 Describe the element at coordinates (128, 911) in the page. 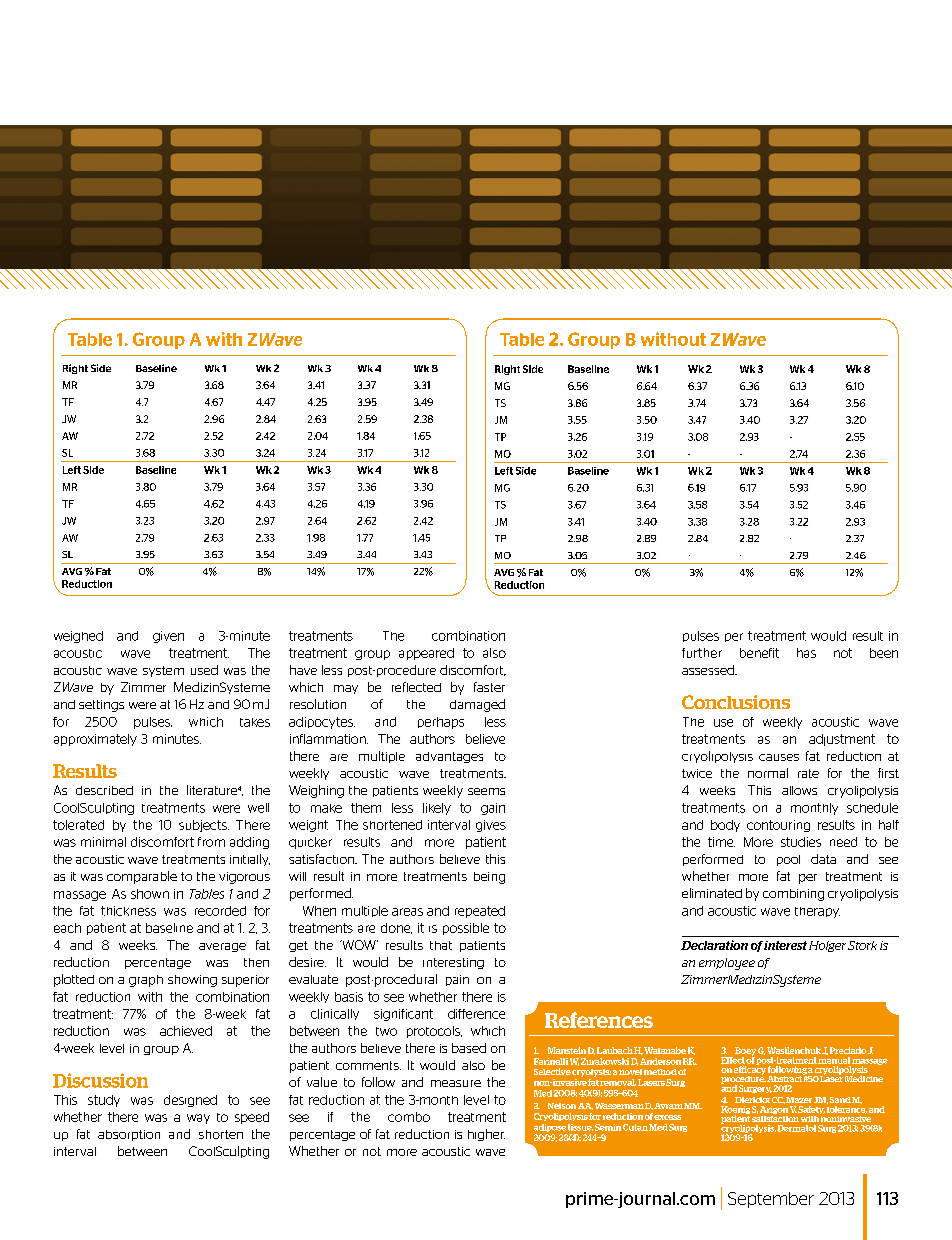

I see `thickness` at that location.
